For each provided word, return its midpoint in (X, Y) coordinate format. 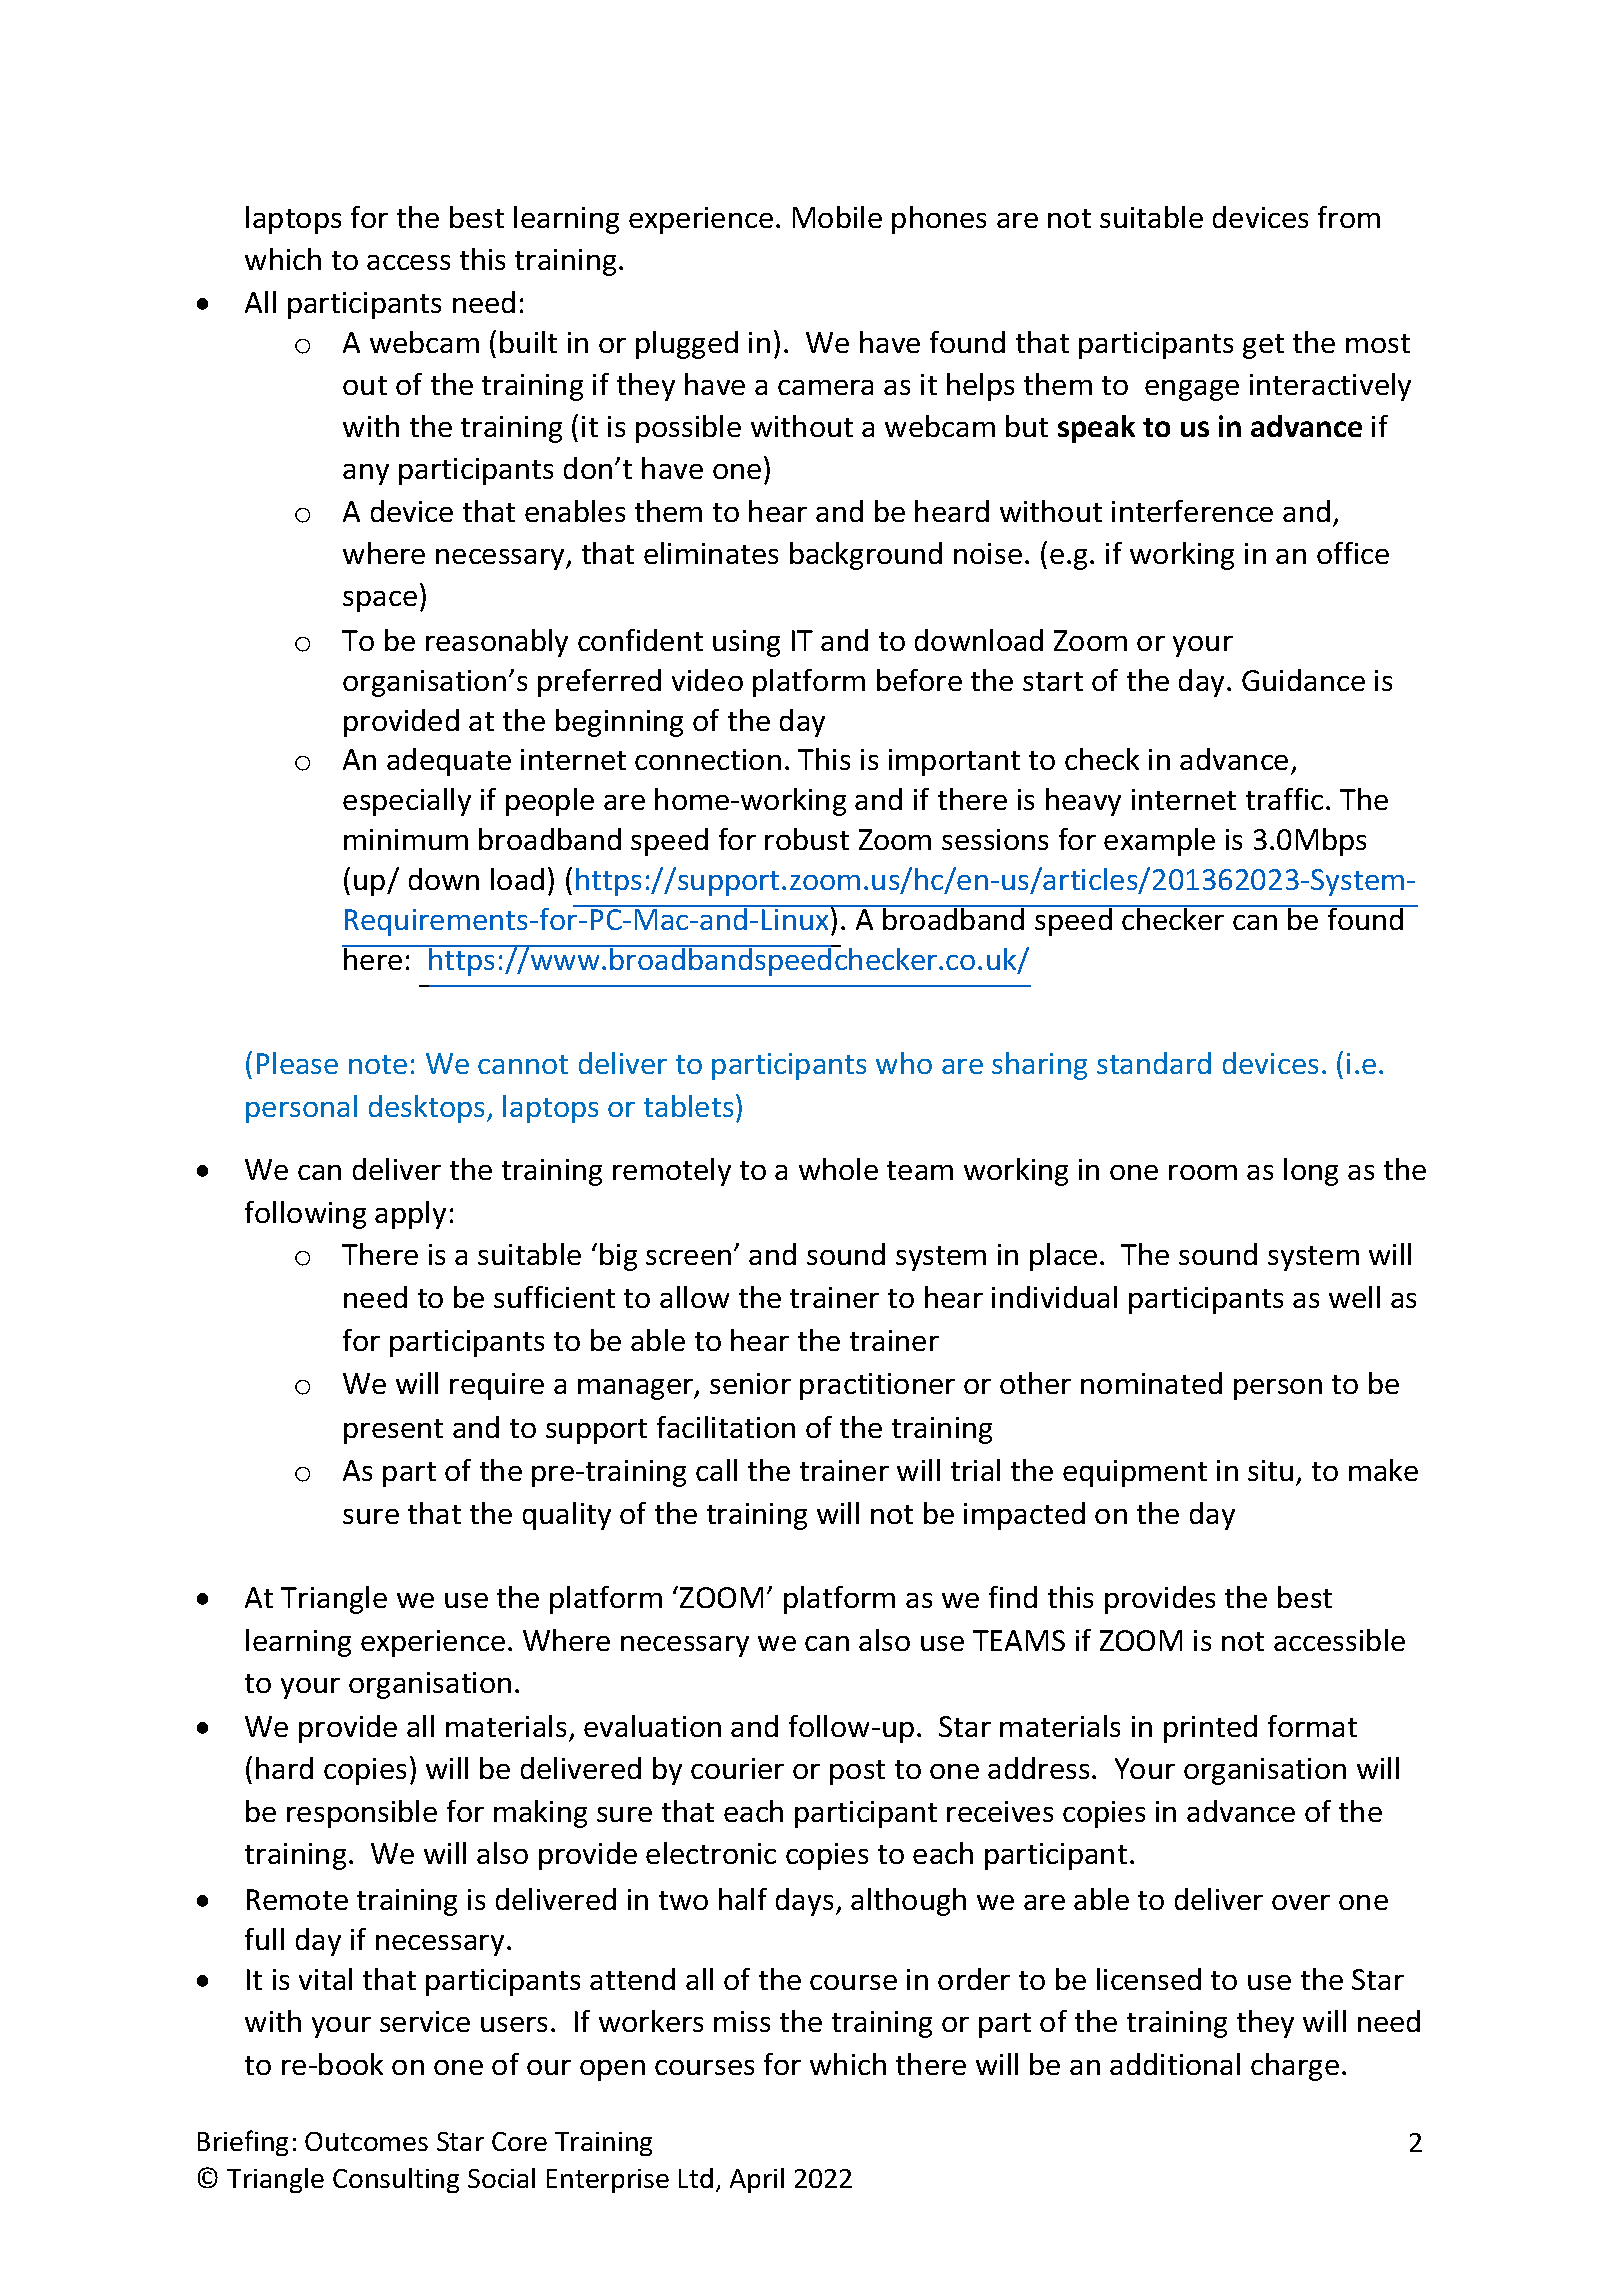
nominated (1151, 1383)
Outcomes (366, 2141)
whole (838, 1169)
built (528, 342)
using (746, 643)
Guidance (1303, 680)
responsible (362, 1814)
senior (750, 1383)
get (1263, 346)
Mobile (837, 217)
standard (1154, 1063)
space (380, 601)
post (857, 1772)
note (378, 1064)
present (393, 1431)
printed (1210, 1729)
